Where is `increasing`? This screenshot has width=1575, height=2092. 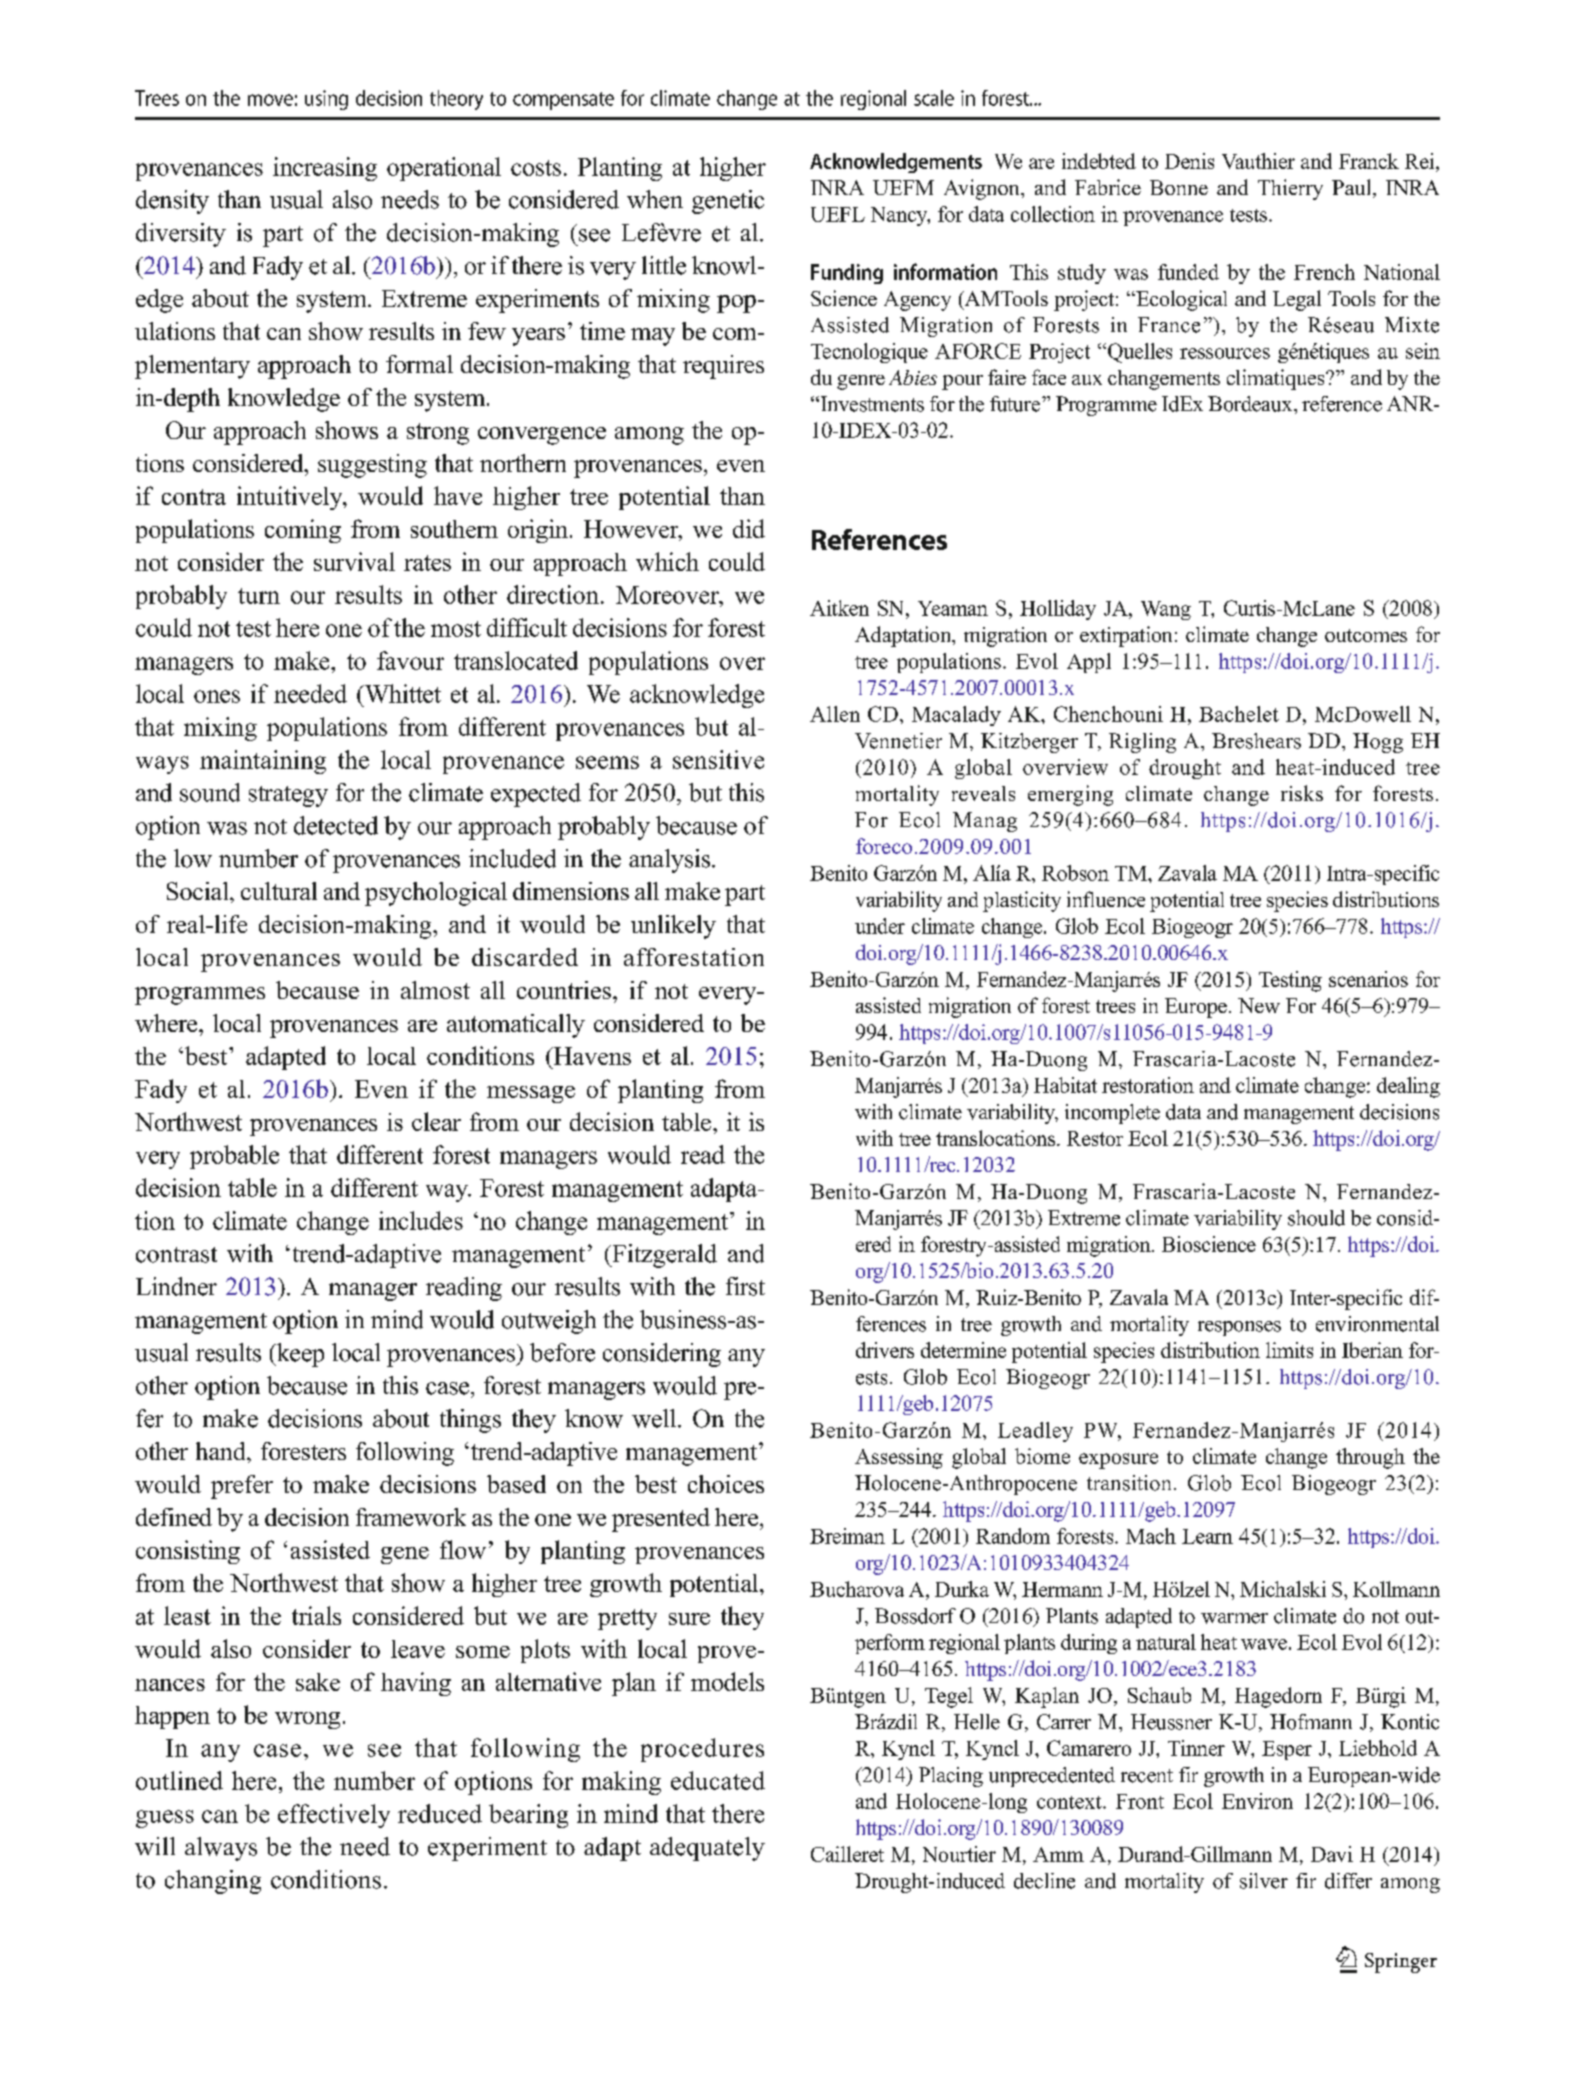
increasing is located at coordinates (325, 169).
